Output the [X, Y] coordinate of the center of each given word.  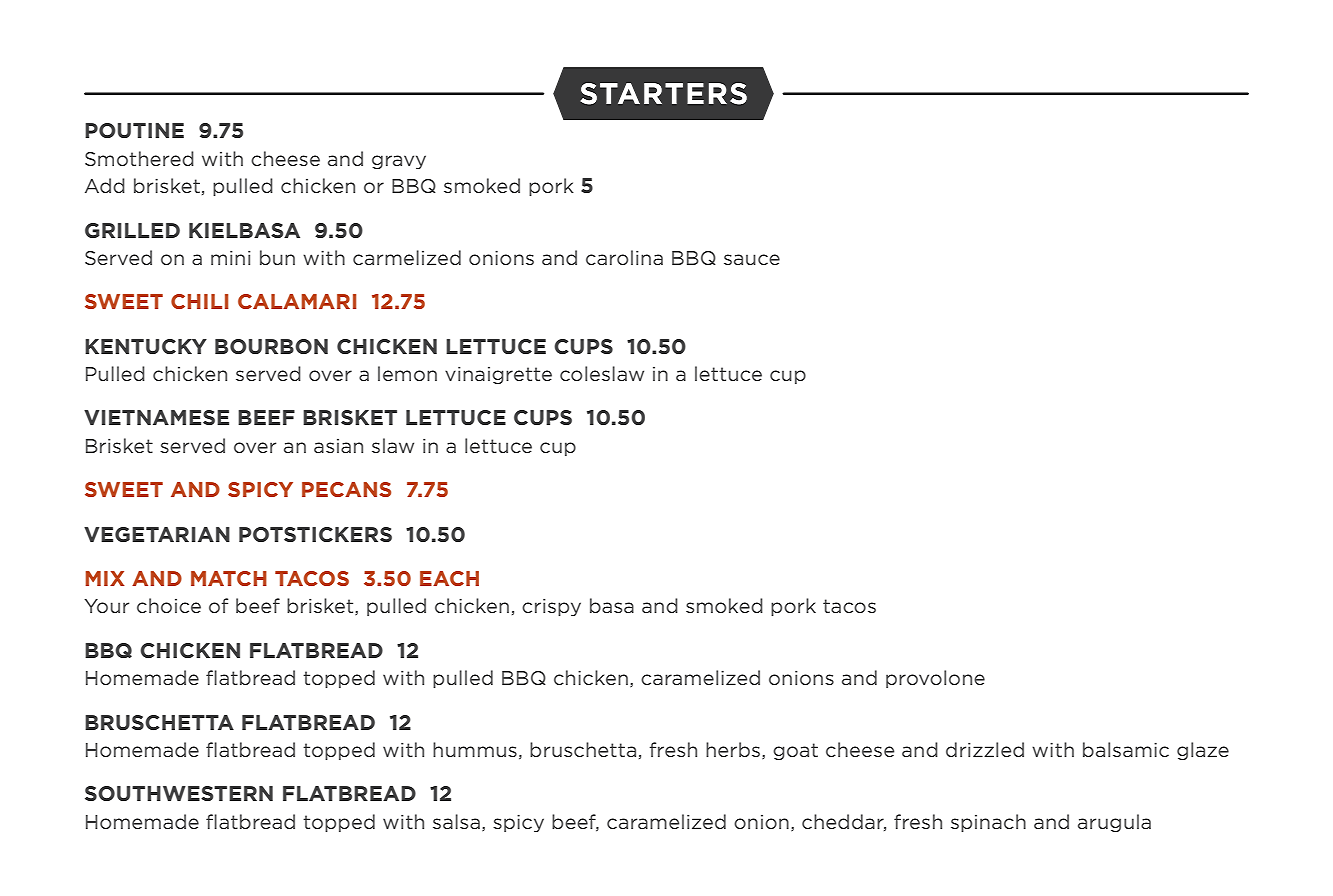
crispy [551, 607]
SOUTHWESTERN [179, 793]
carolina [624, 257]
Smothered [139, 158]
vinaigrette [498, 375]
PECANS [346, 489]
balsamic [1126, 749]
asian [338, 446]
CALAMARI [297, 301]
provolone [935, 679]
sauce [752, 259]
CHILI [199, 301]
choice [169, 605]
